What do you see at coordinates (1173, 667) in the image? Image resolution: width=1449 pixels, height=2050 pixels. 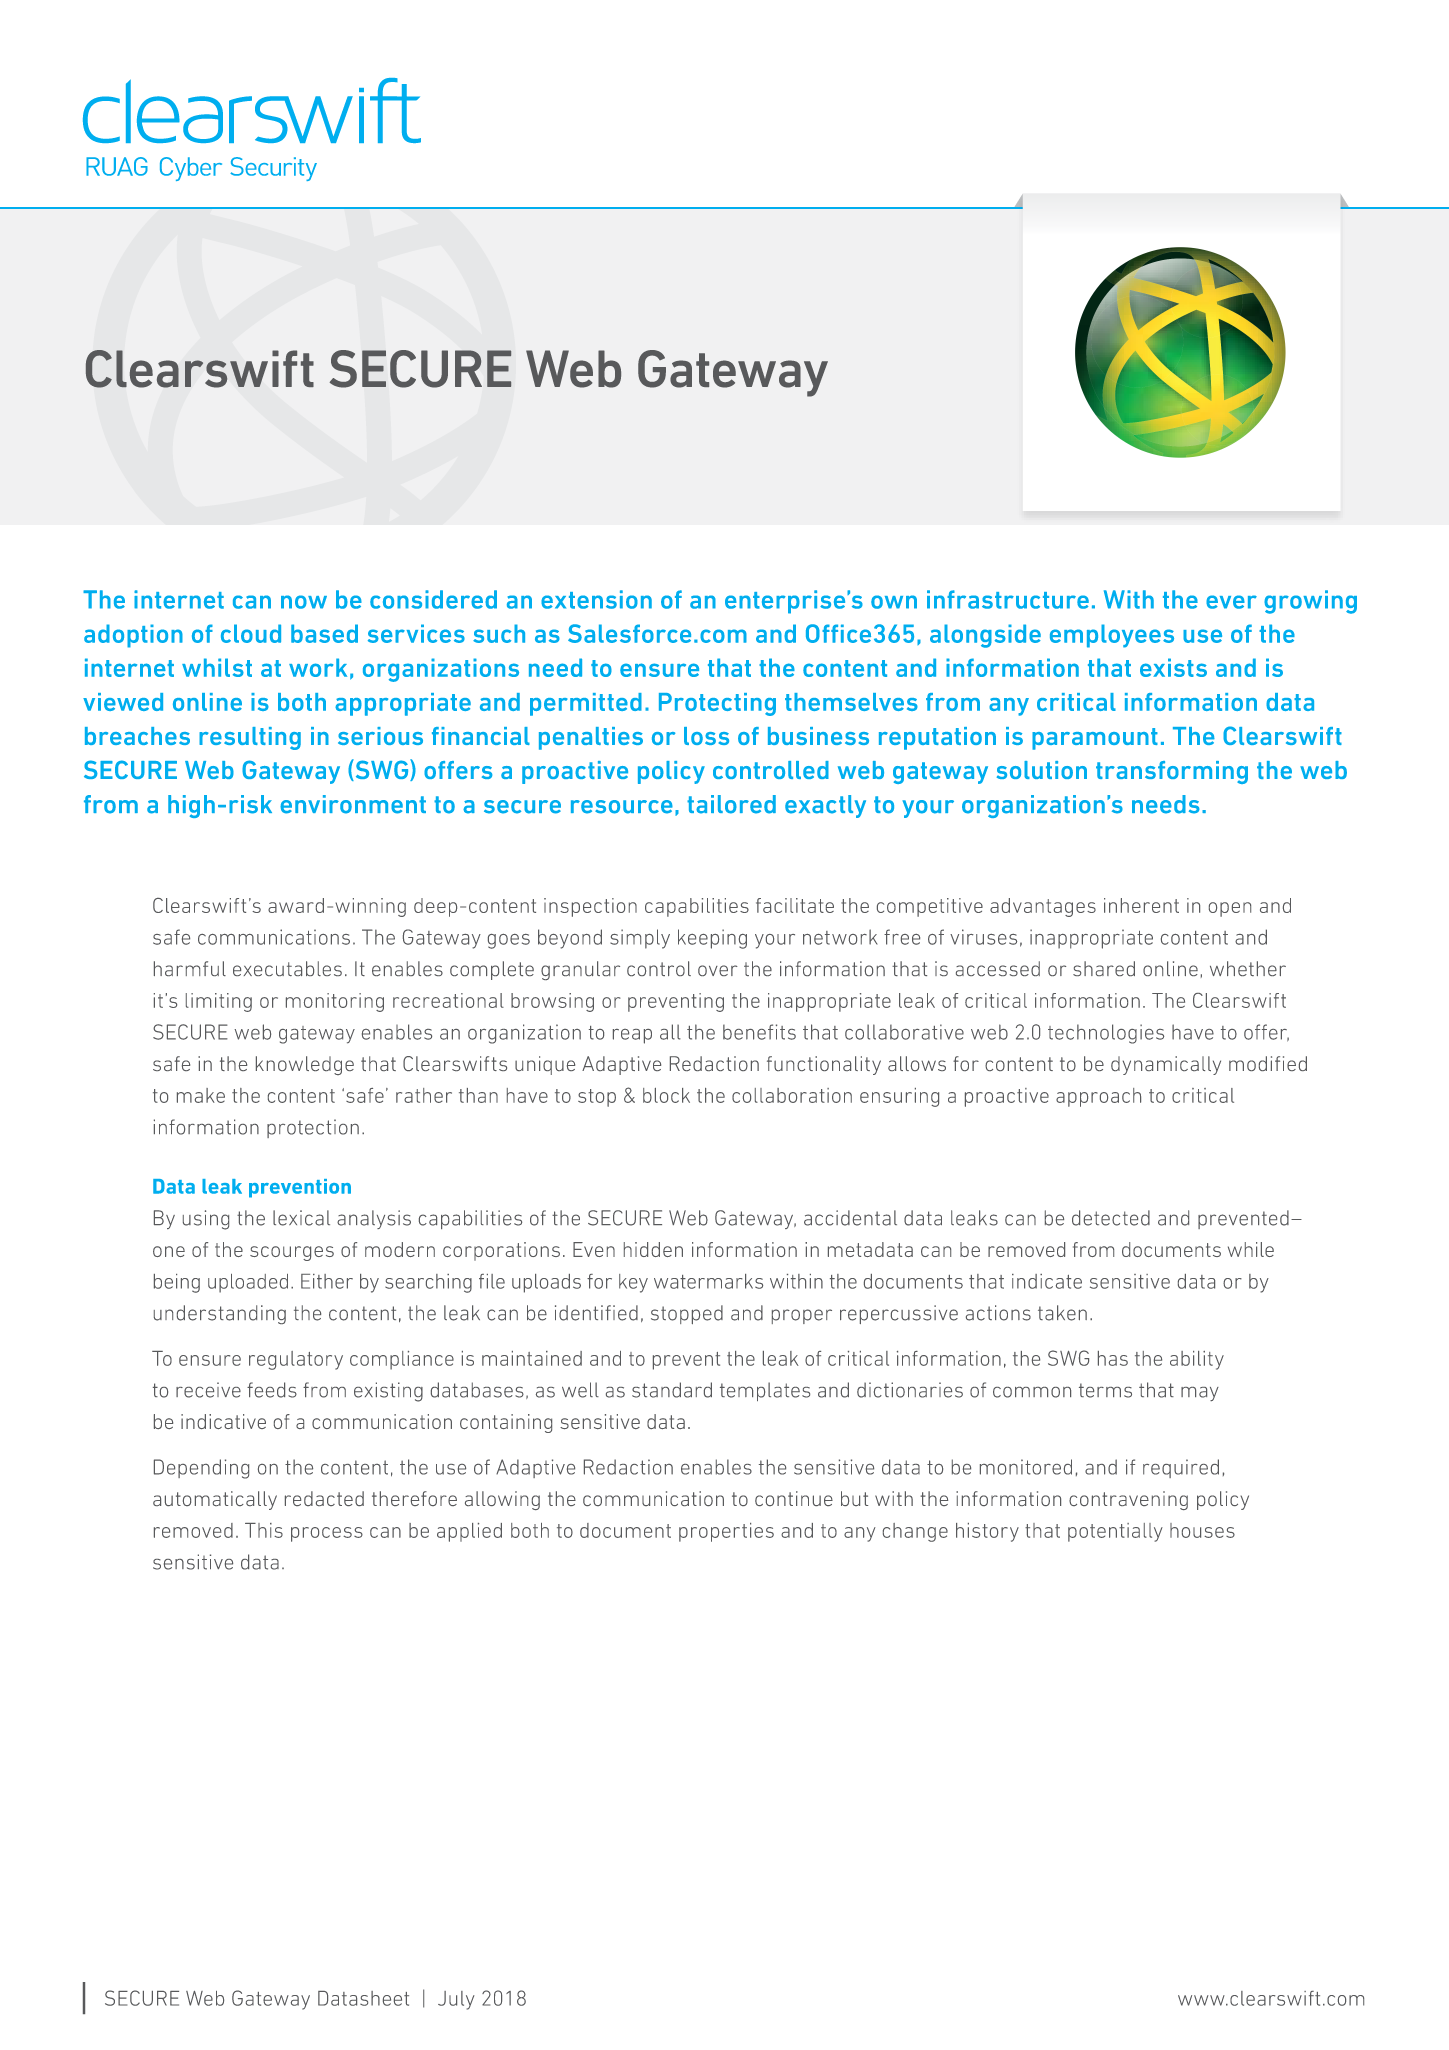 I see `exists` at bounding box center [1173, 667].
